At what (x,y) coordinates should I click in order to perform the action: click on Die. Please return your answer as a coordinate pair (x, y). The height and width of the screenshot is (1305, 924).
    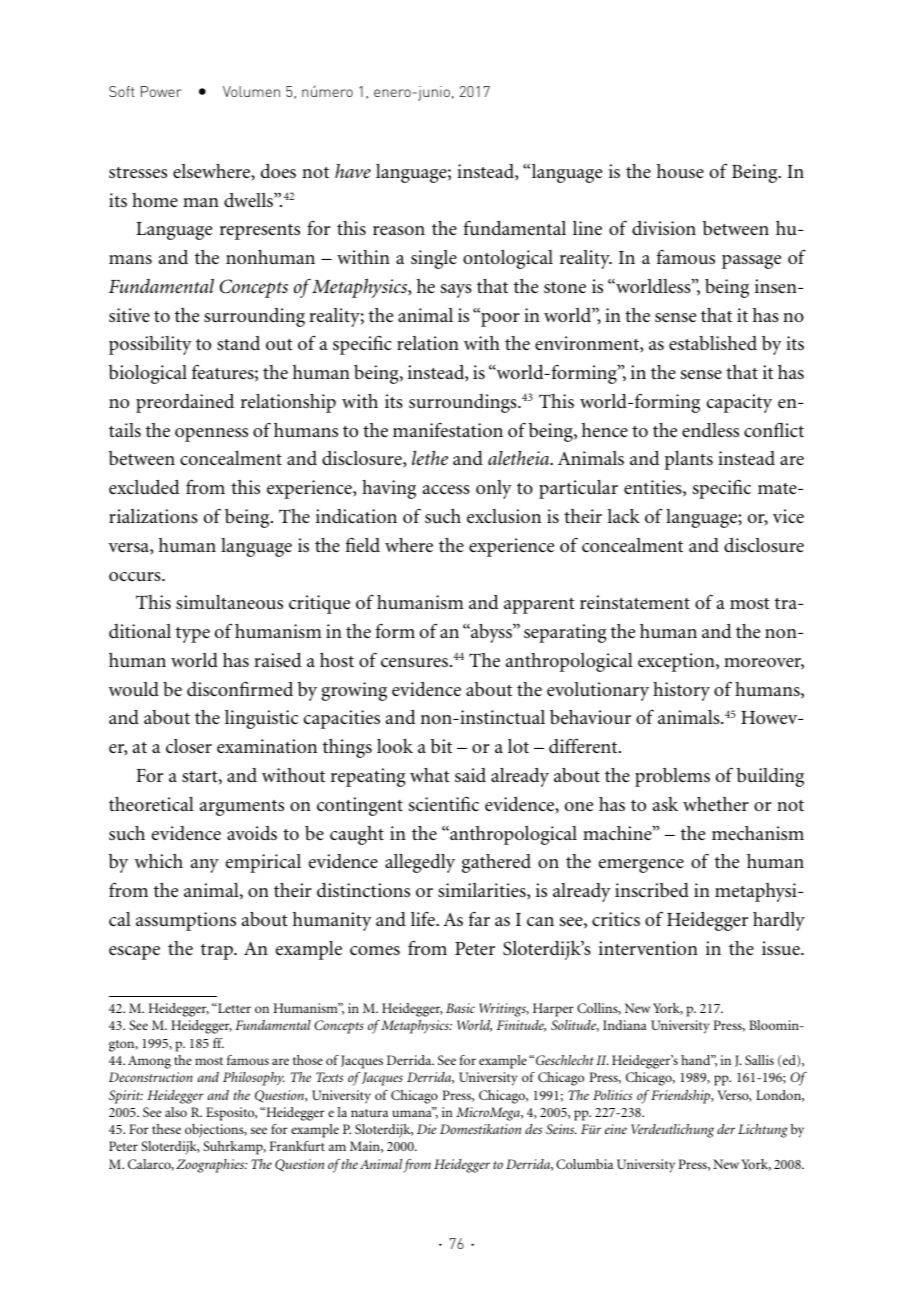
    Looking at the image, I should click on (427, 1129).
